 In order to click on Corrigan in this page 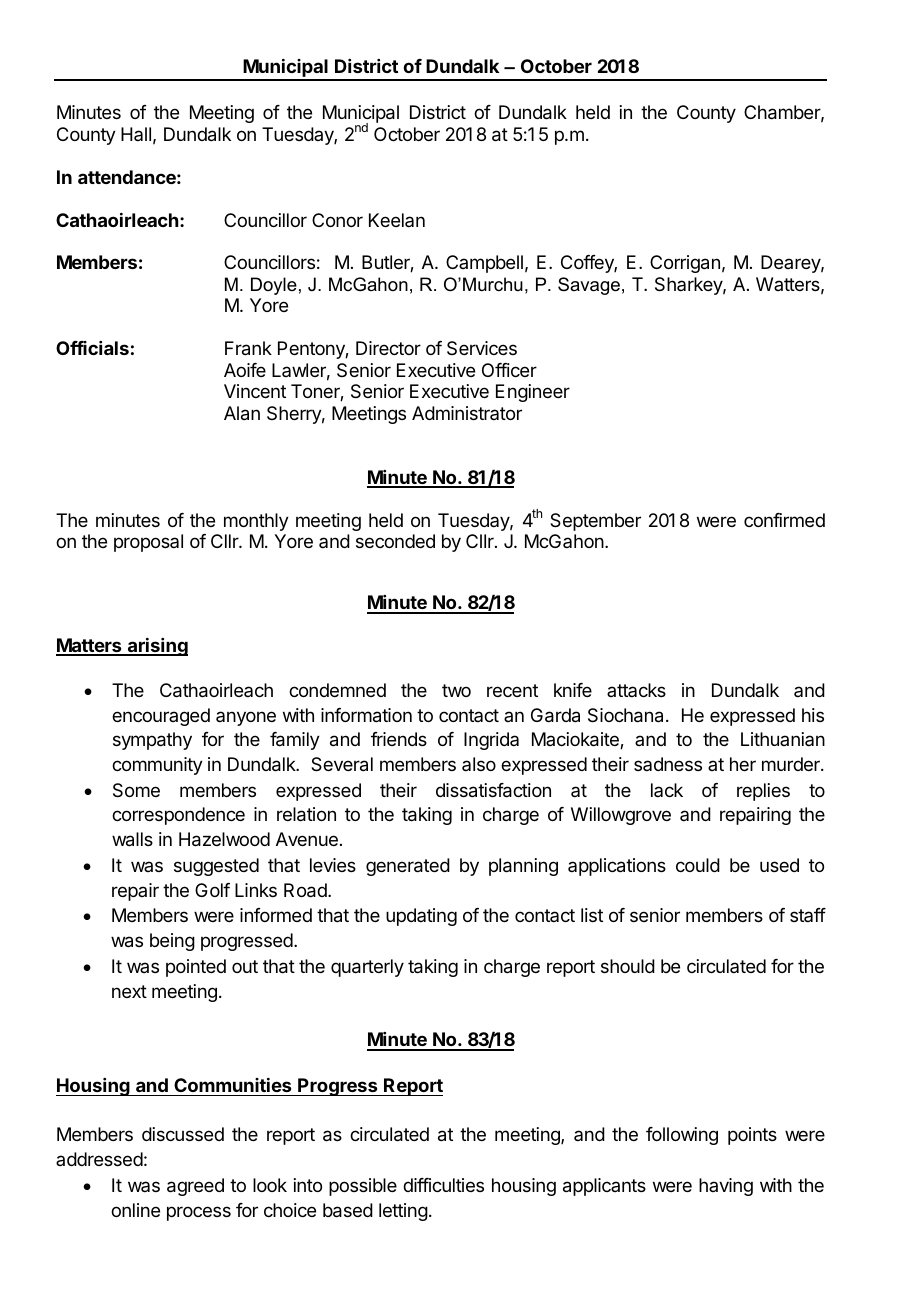, I will do `click(685, 264)`.
